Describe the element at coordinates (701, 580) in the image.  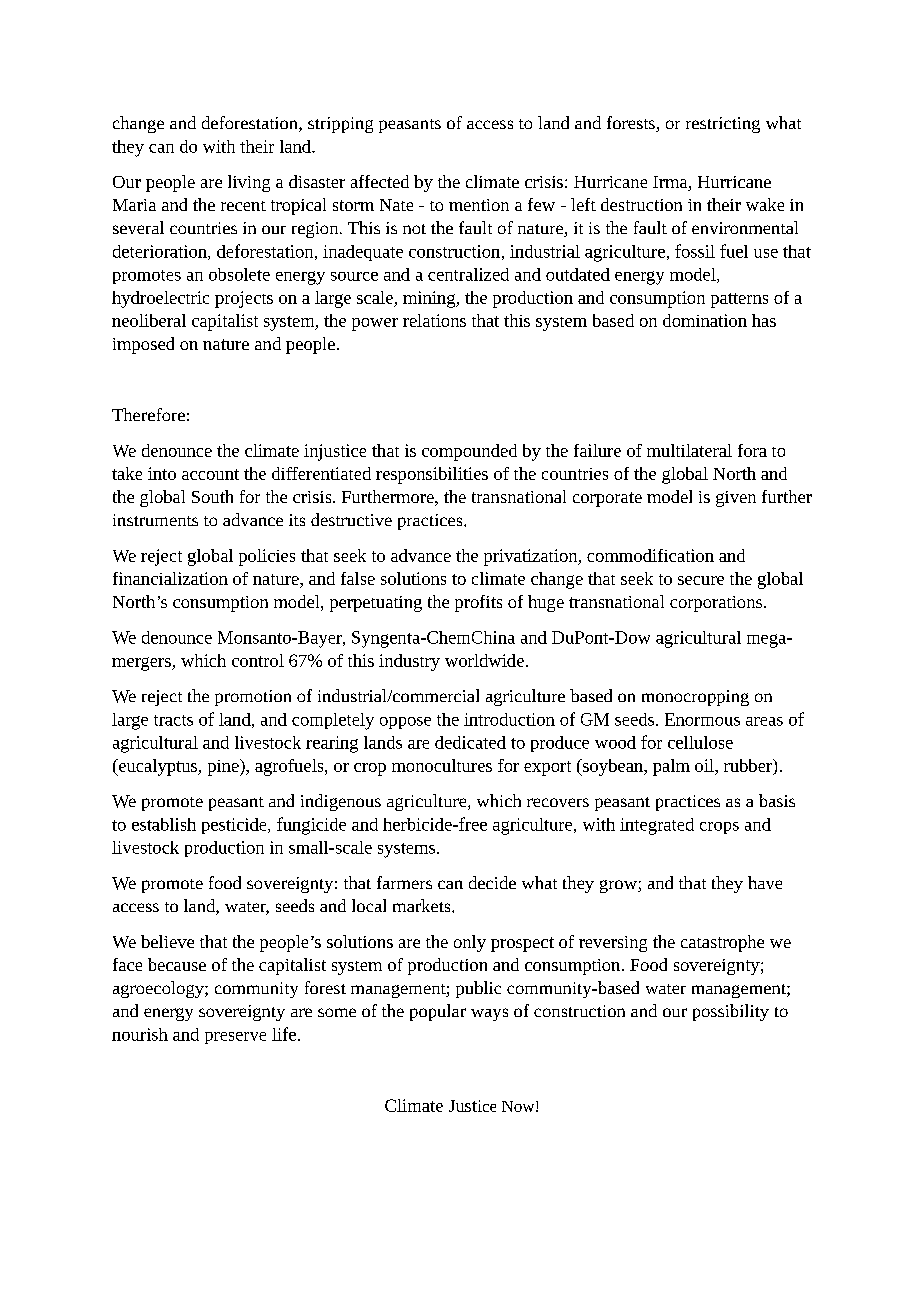
I see `secure` at that location.
